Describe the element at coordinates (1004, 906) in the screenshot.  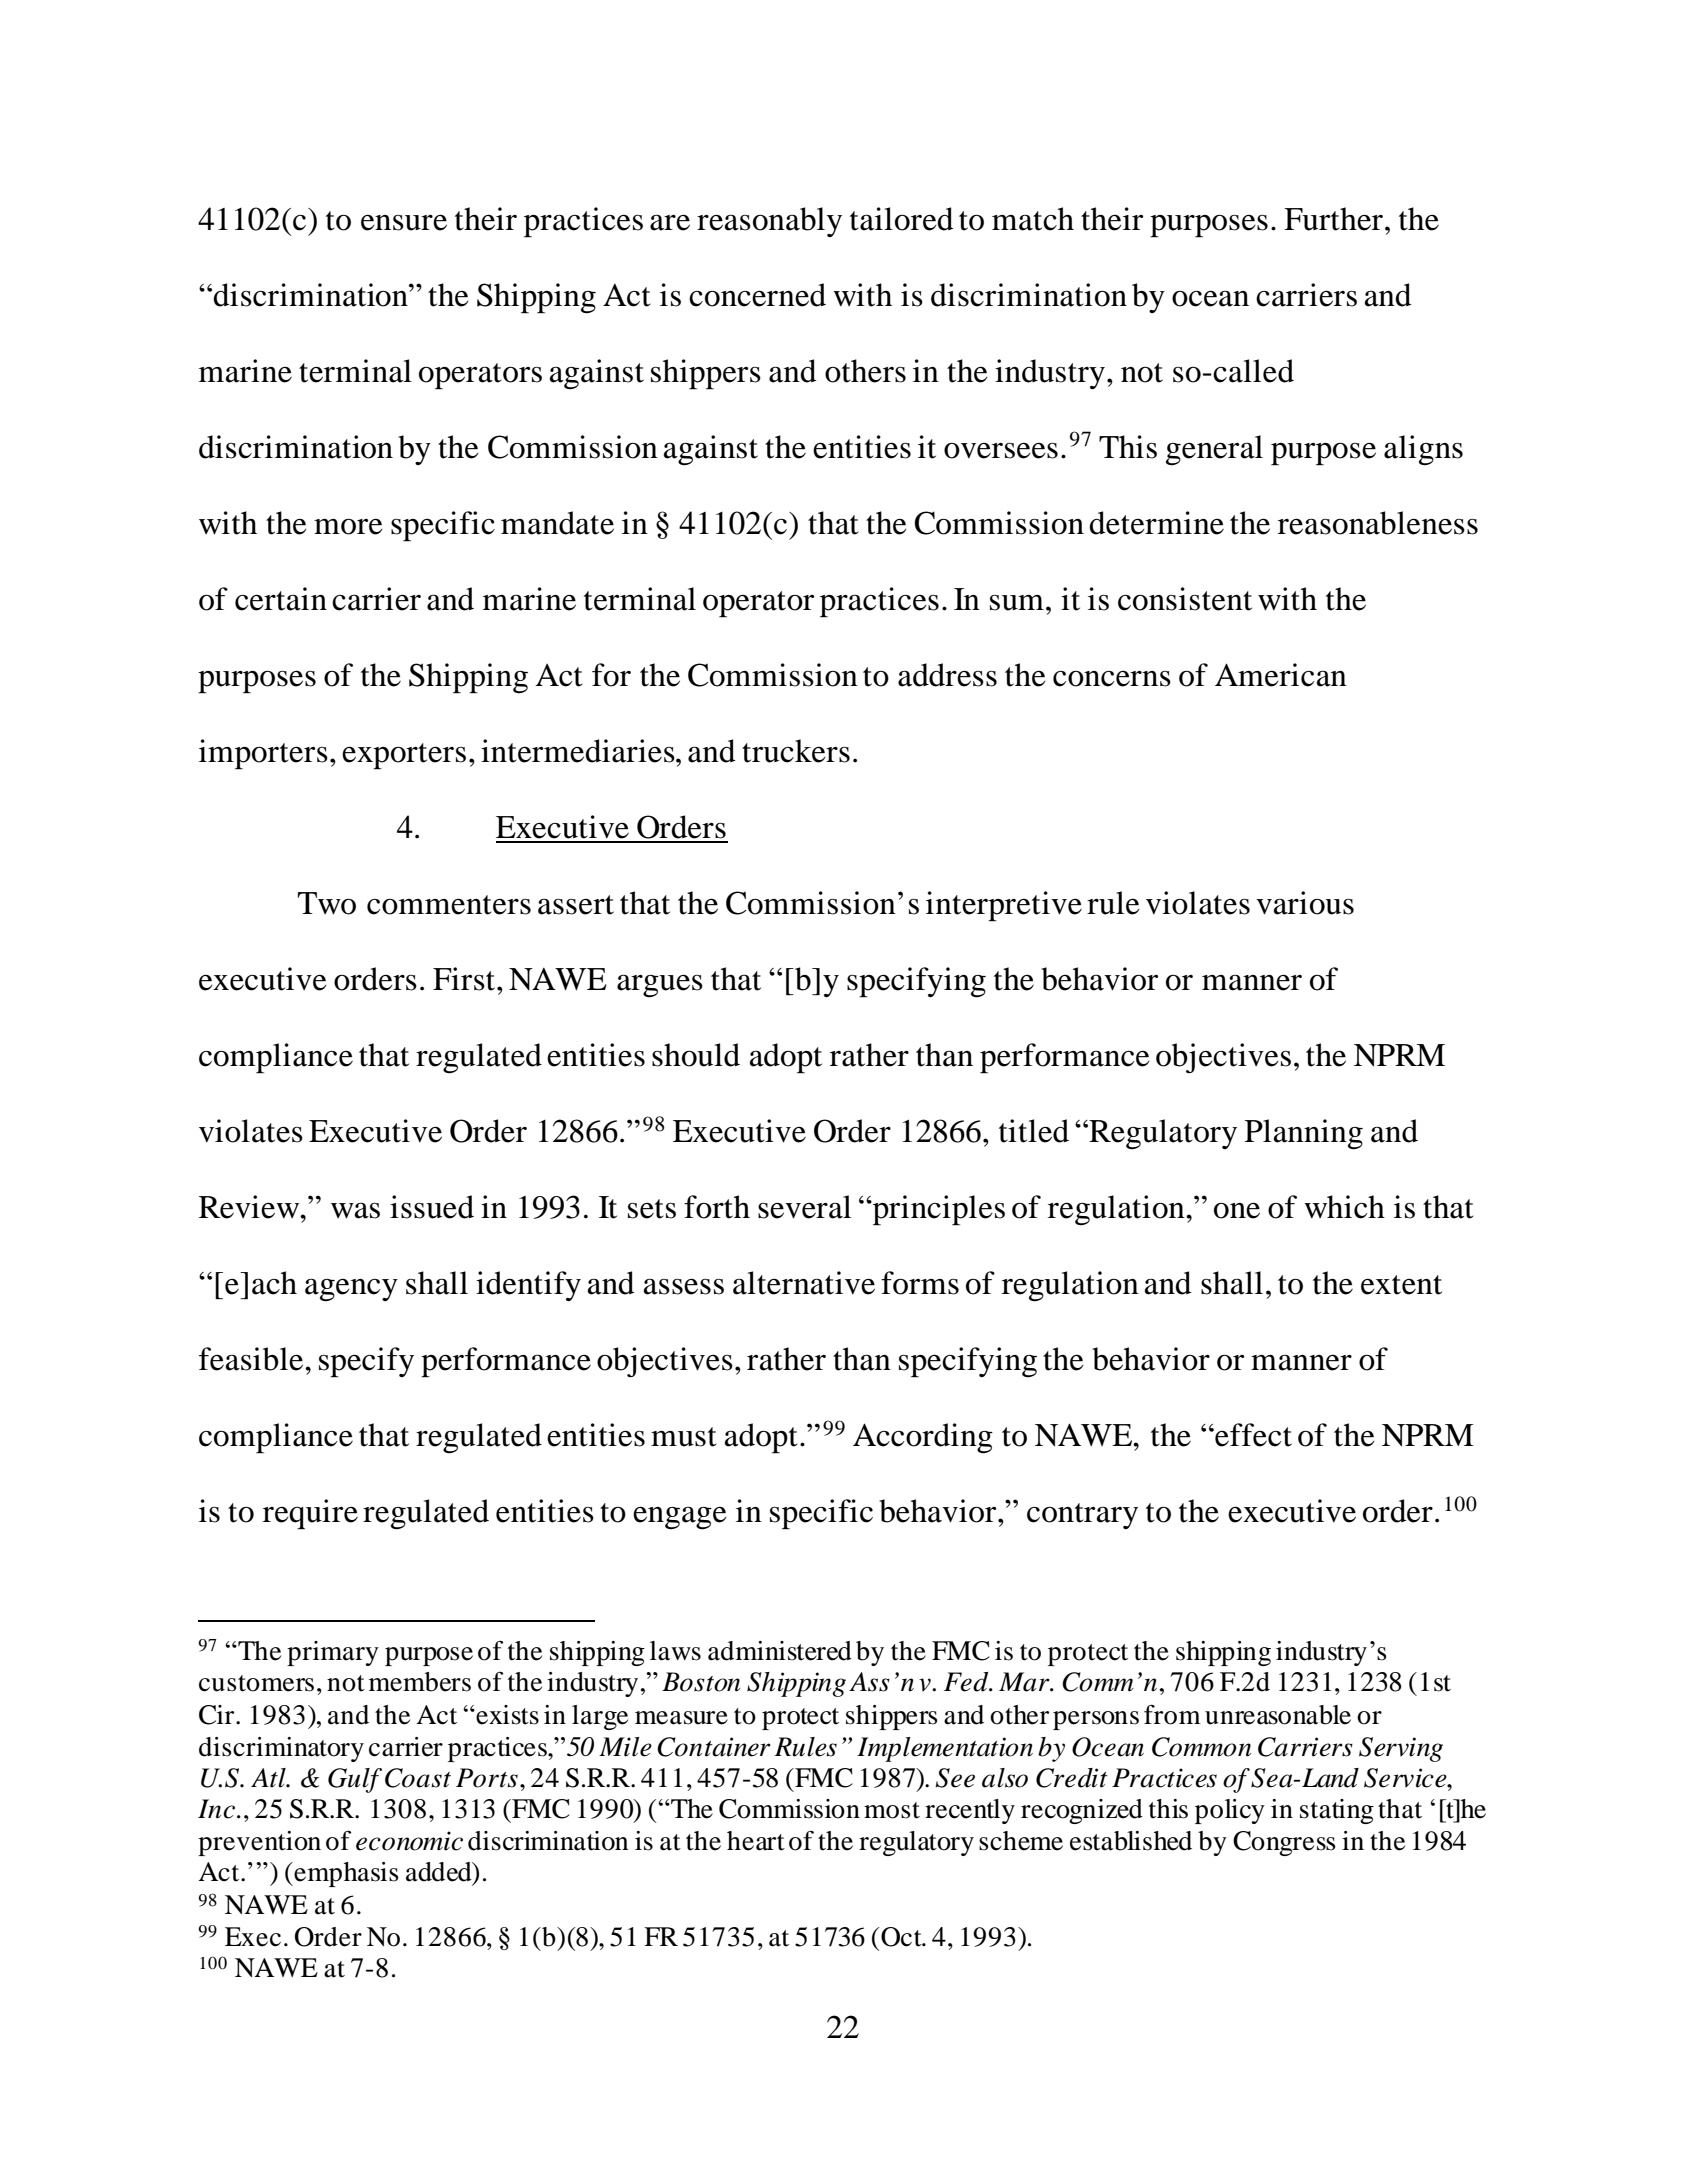
I see `interpretive` at that location.
